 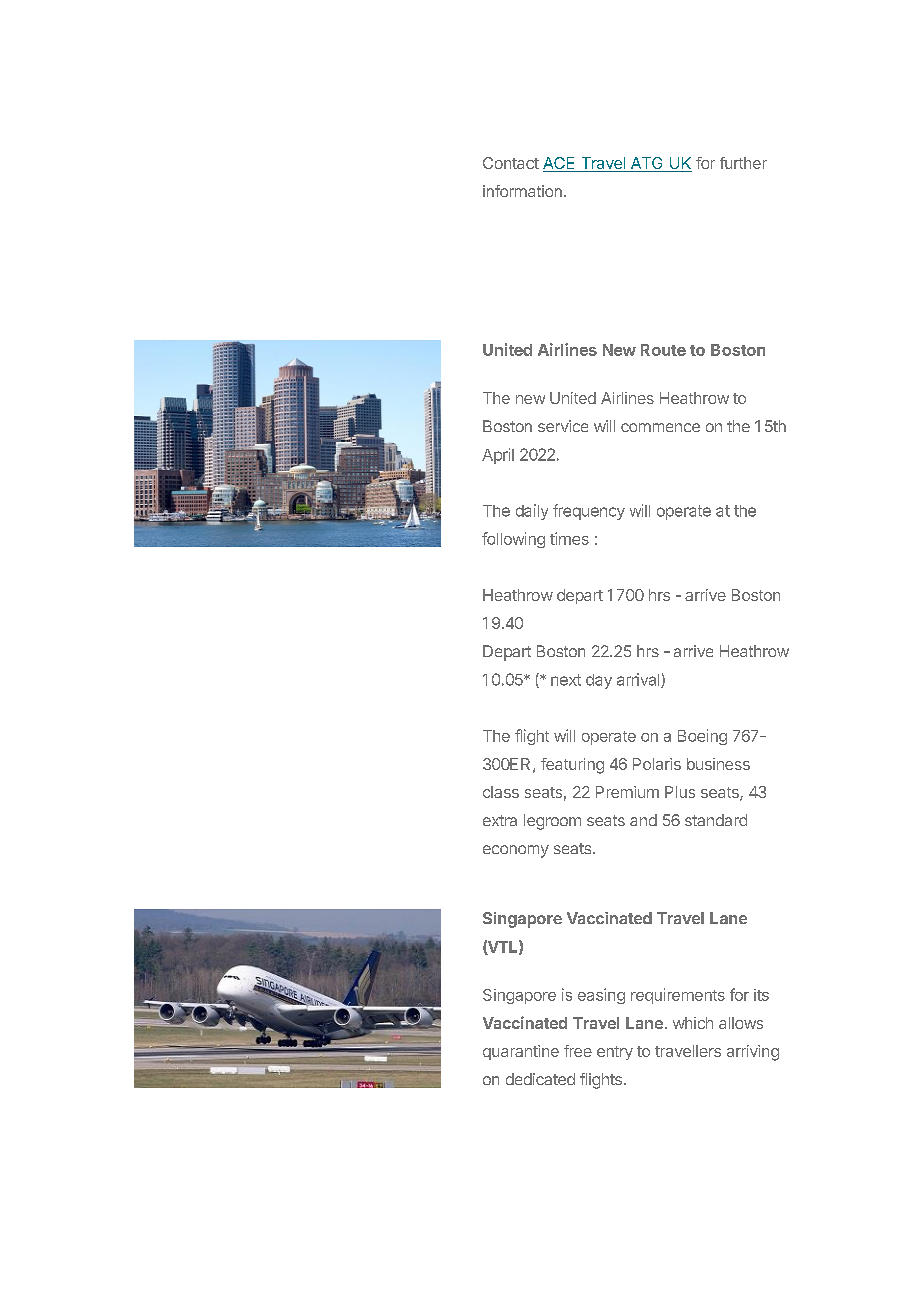 I want to click on ATG, so click(x=646, y=164).
